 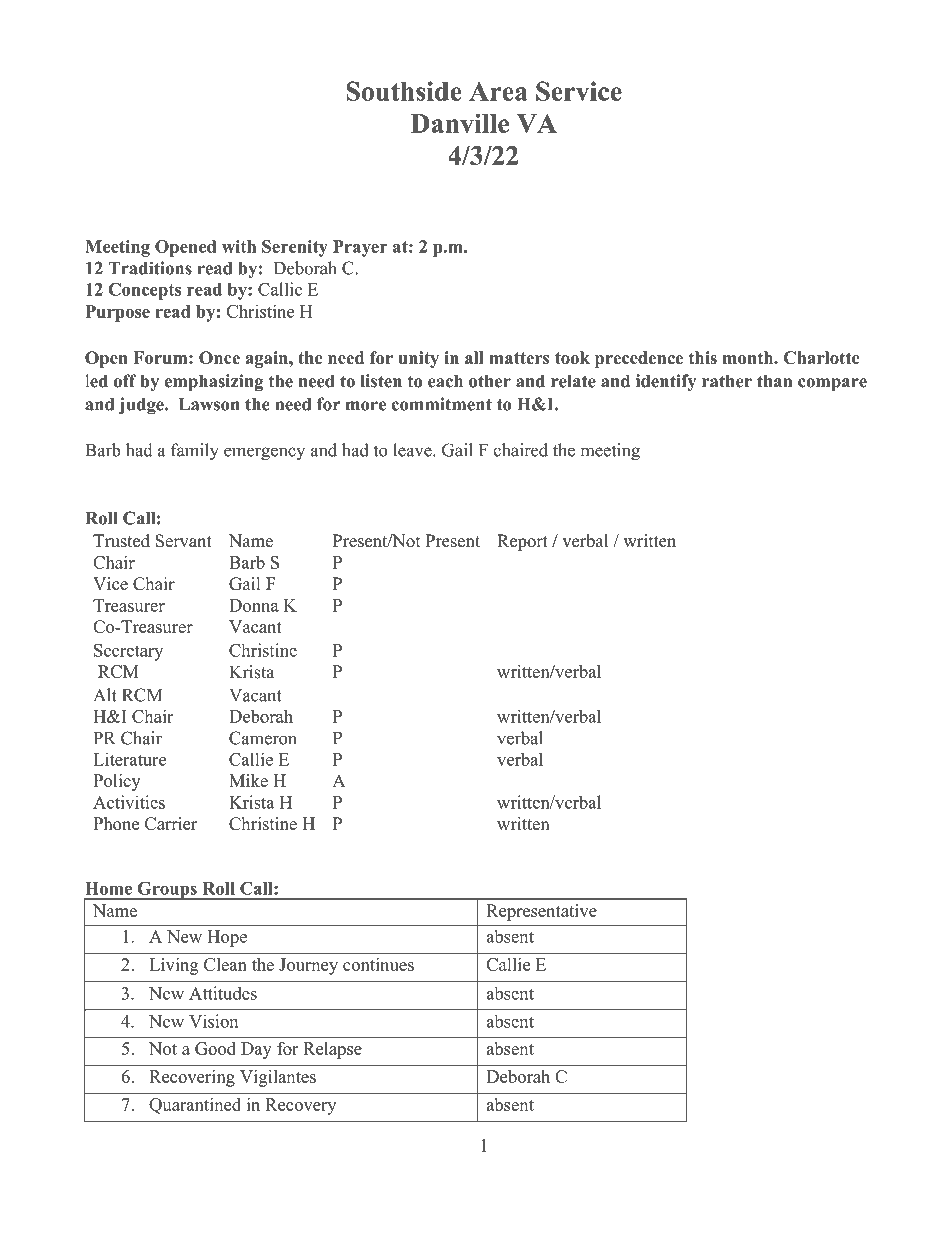 What do you see at coordinates (404, 91) in the page?
I see `Southside` at bounding box center [404, 91].
